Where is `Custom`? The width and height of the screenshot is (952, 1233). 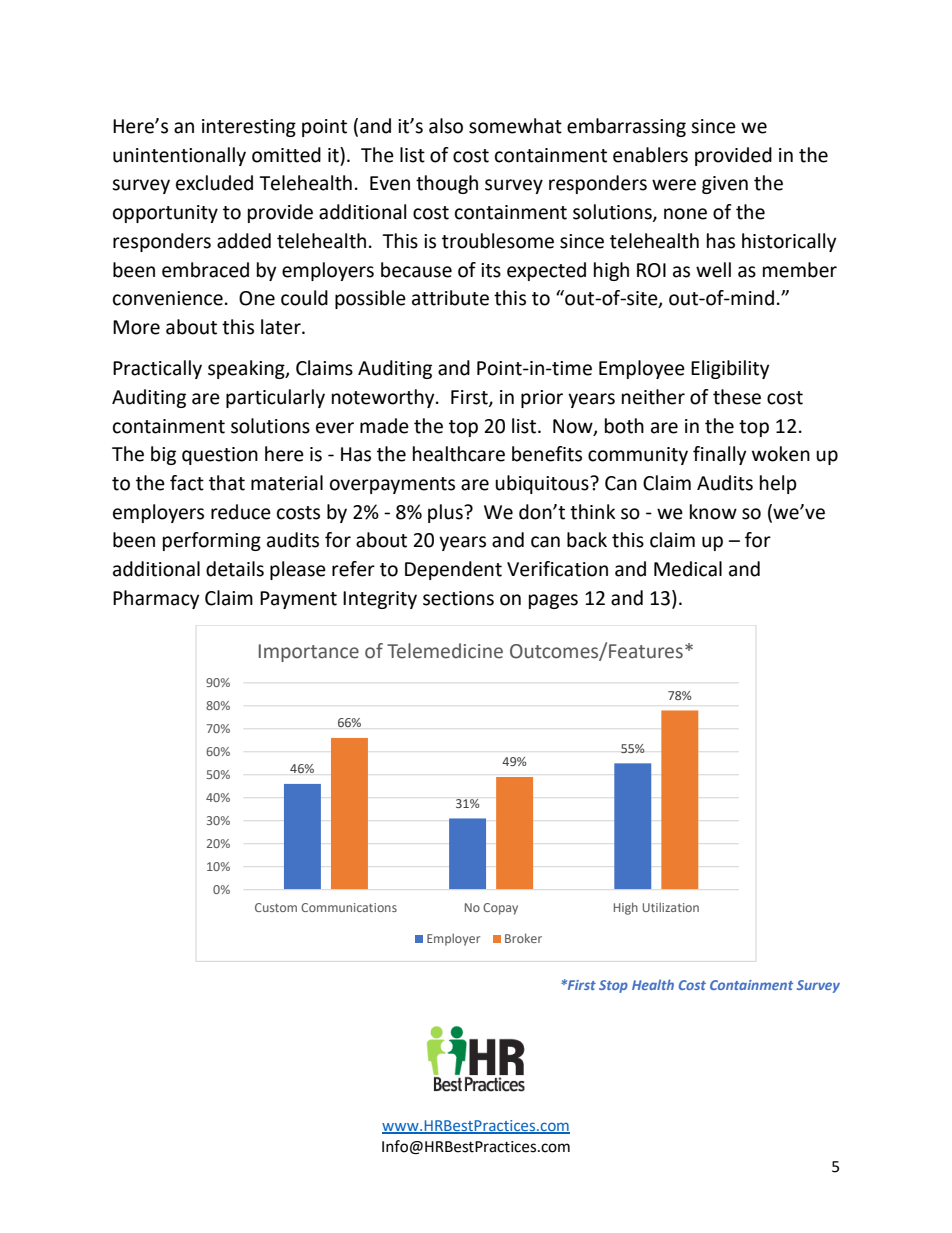 Custom is located at coordinates (276, 907).
